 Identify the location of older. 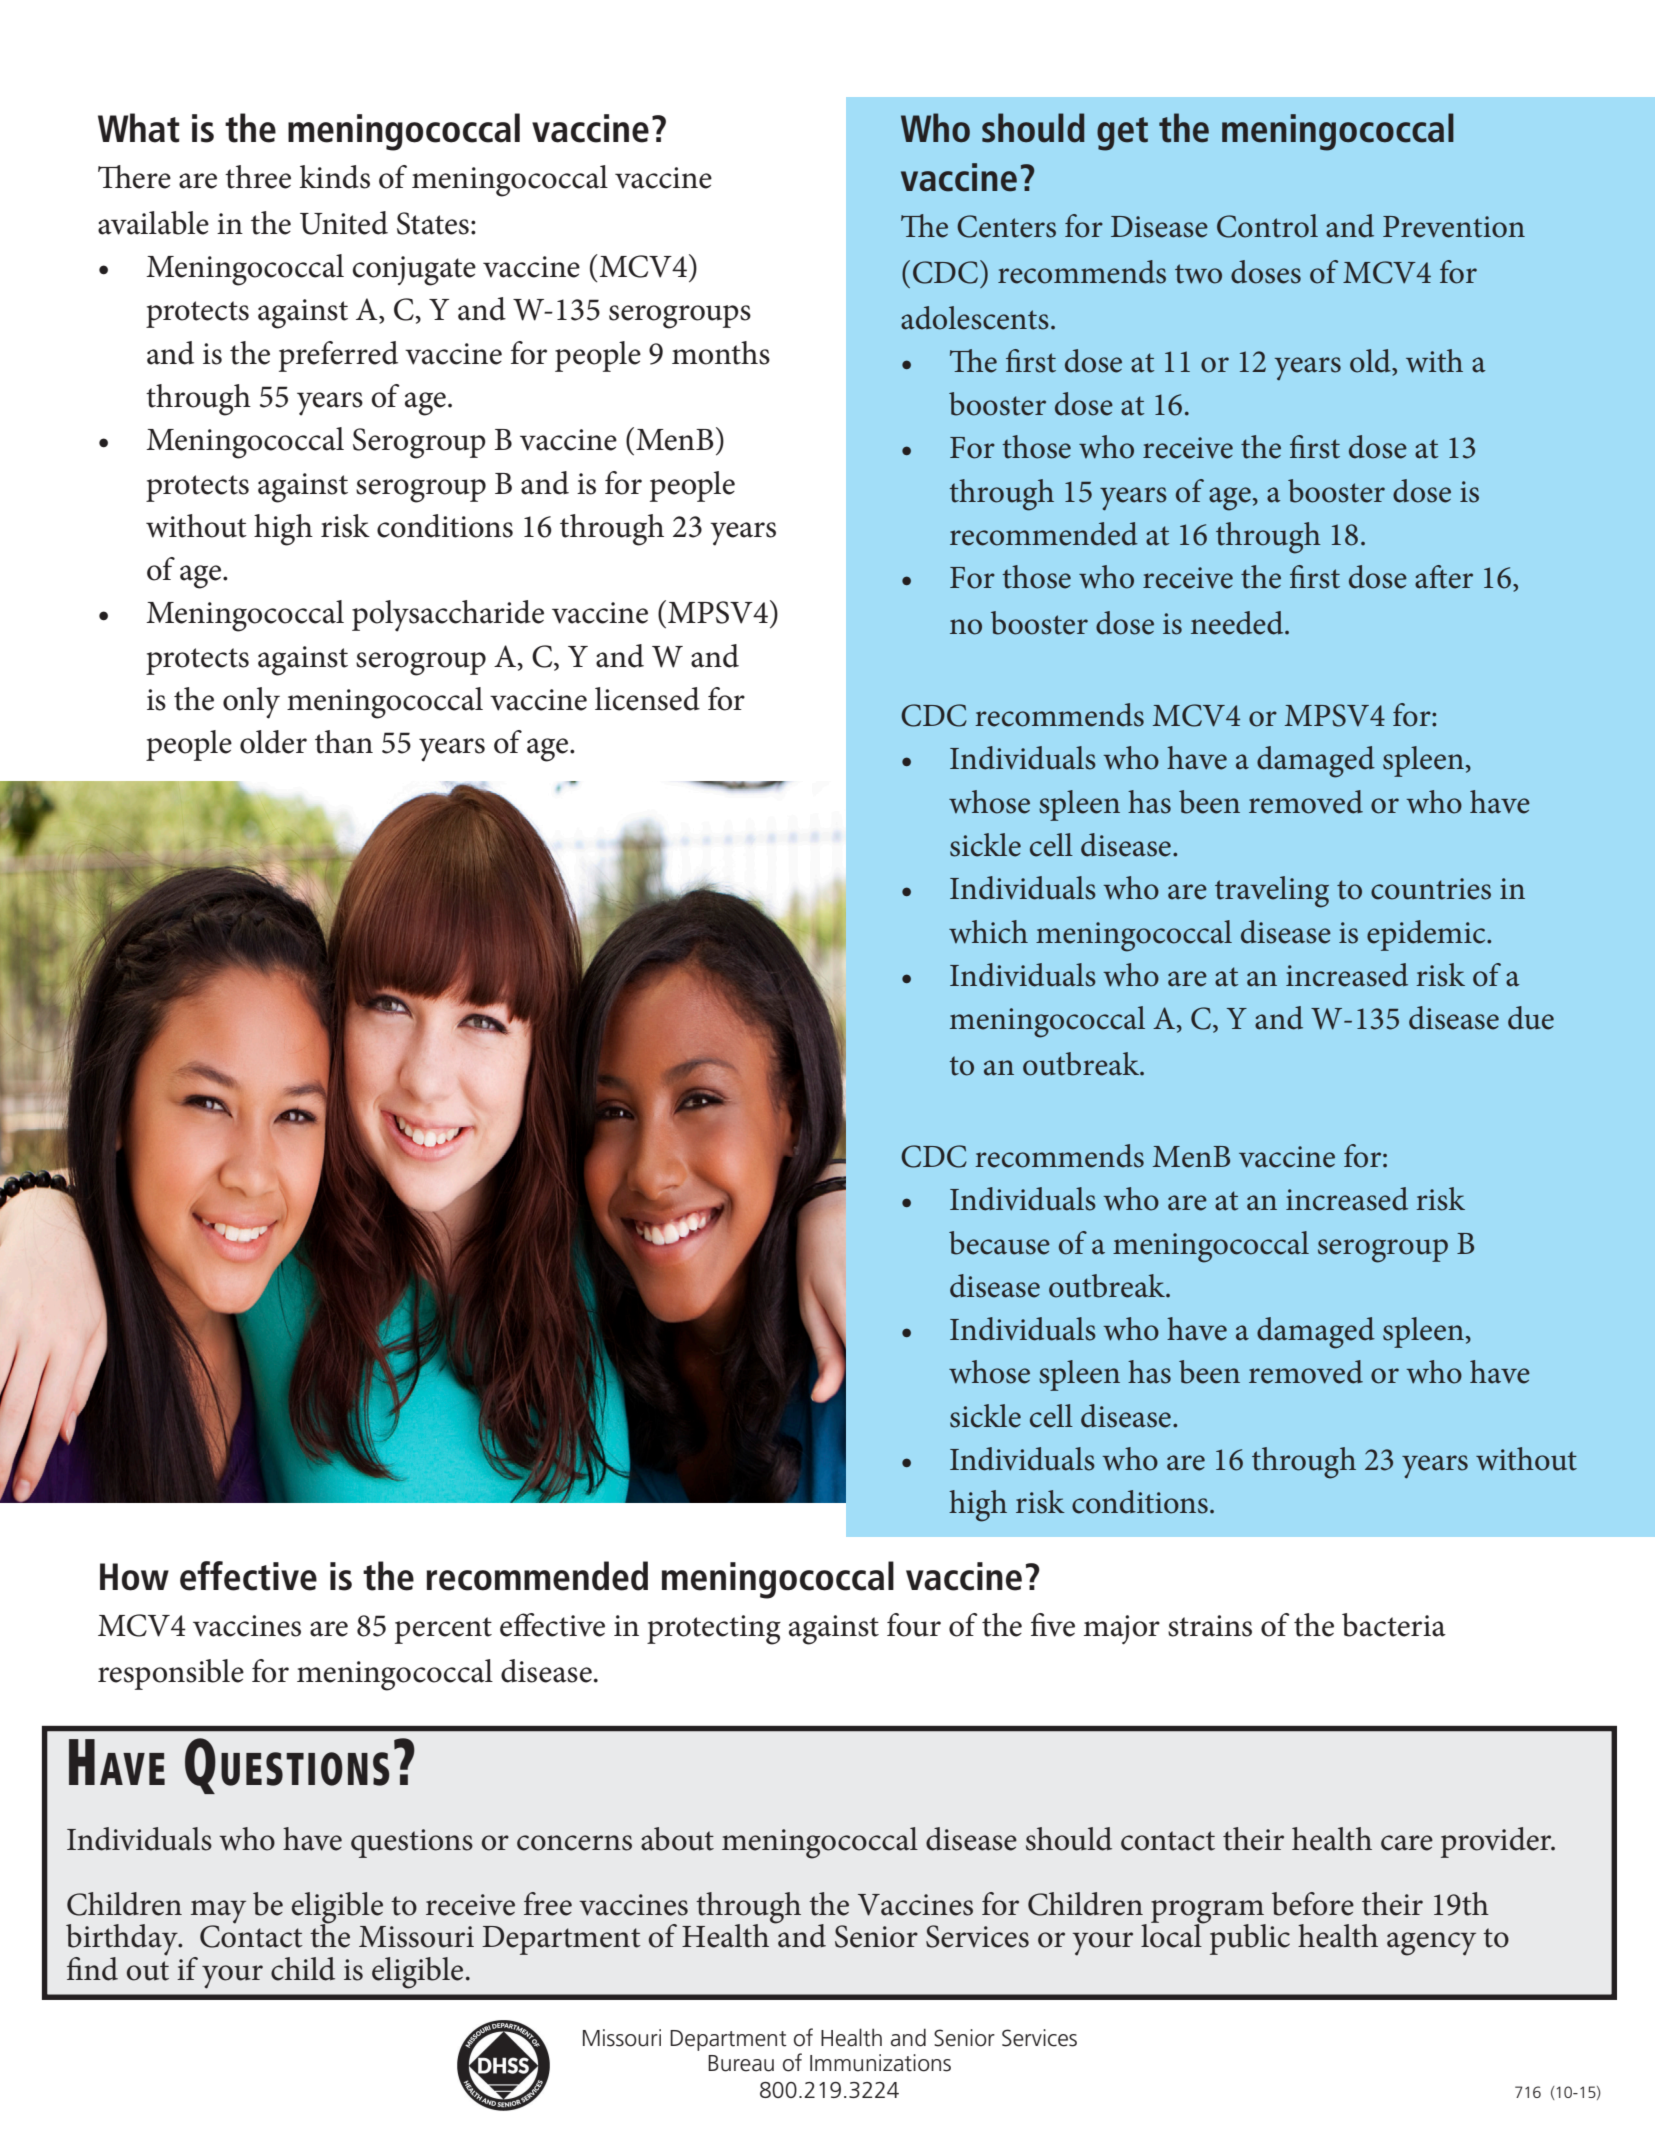
(273, 742).
